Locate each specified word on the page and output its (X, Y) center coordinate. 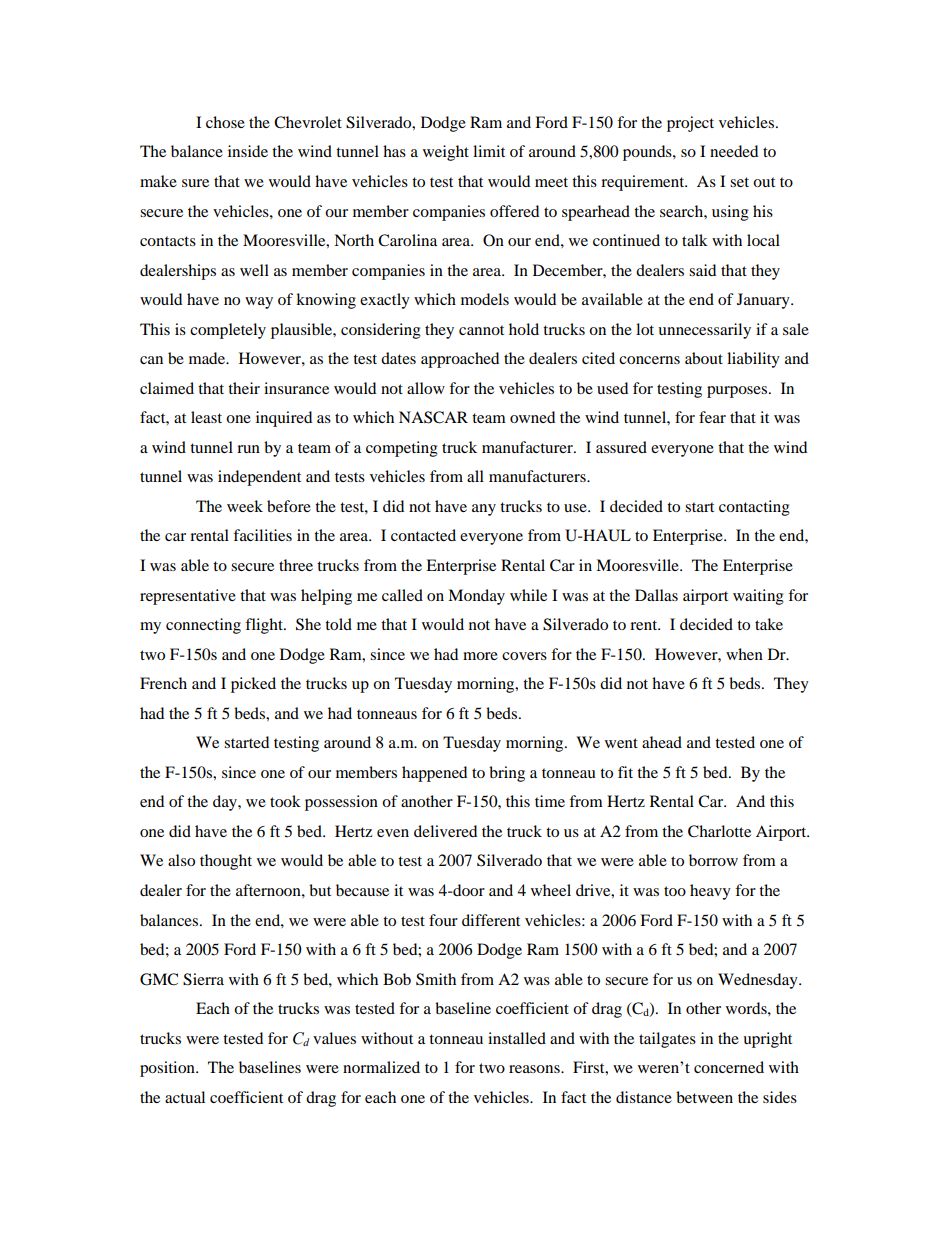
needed (734, 151)
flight (265, 626)
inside (248, 151)
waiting (758, 597)
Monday (476, 597)
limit (489, 151)
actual (185, 1097)
